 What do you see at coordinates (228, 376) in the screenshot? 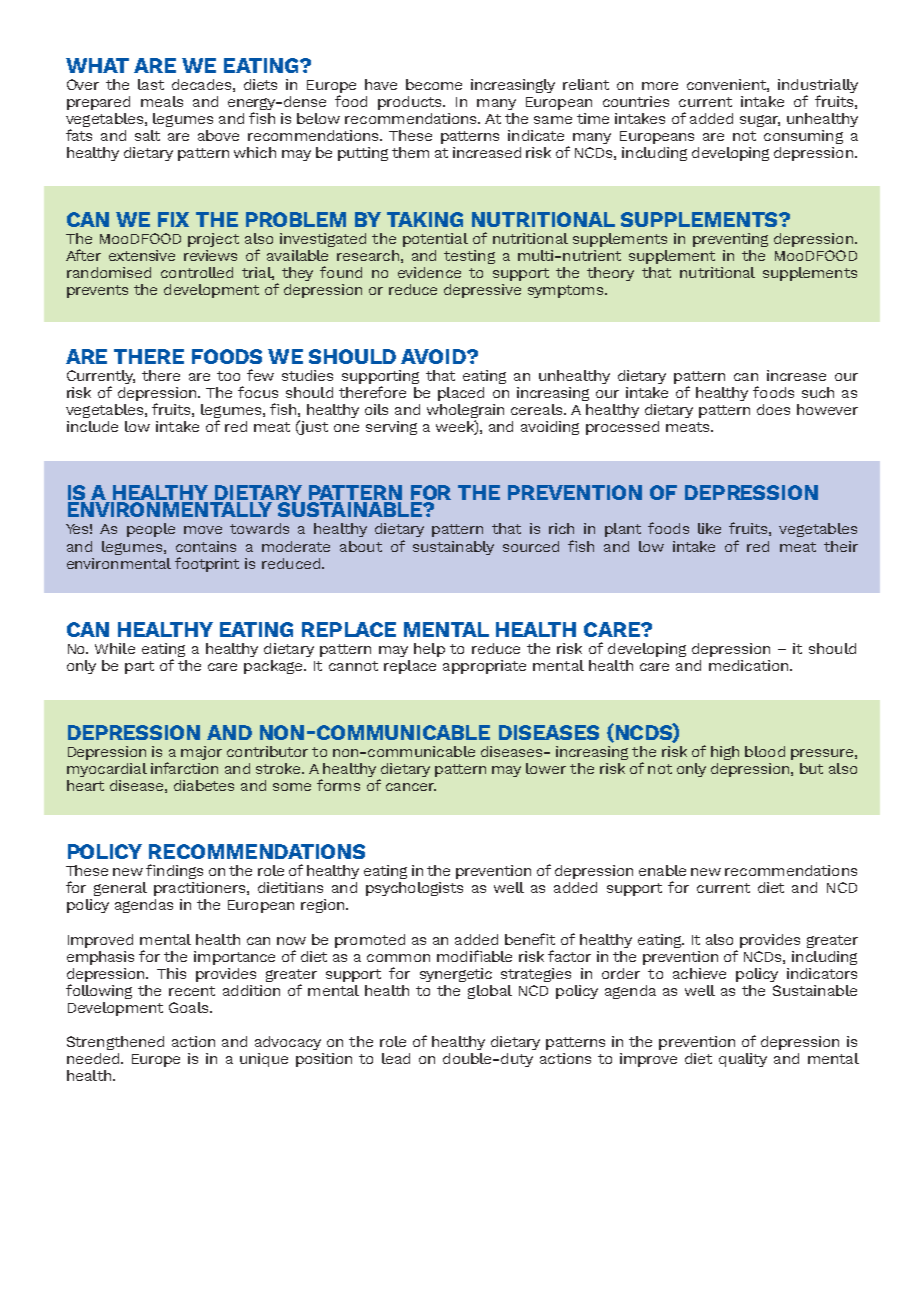
I see `too` at bounding box center [228, 376].
